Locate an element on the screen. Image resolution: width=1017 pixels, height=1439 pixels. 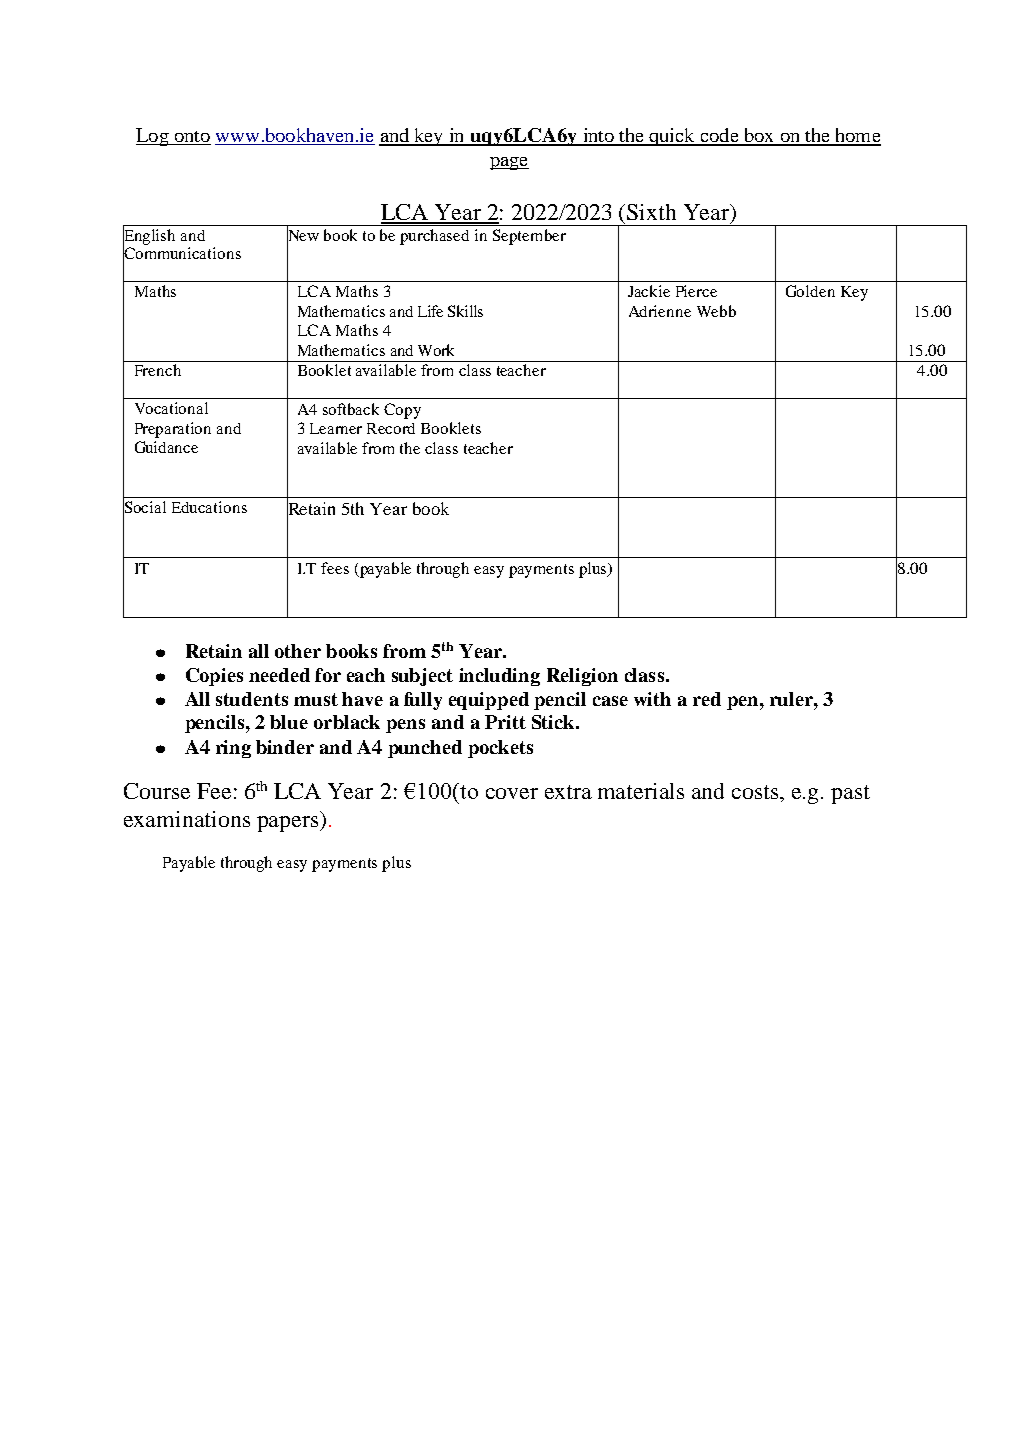
box is located at coordinates (759, 136).
